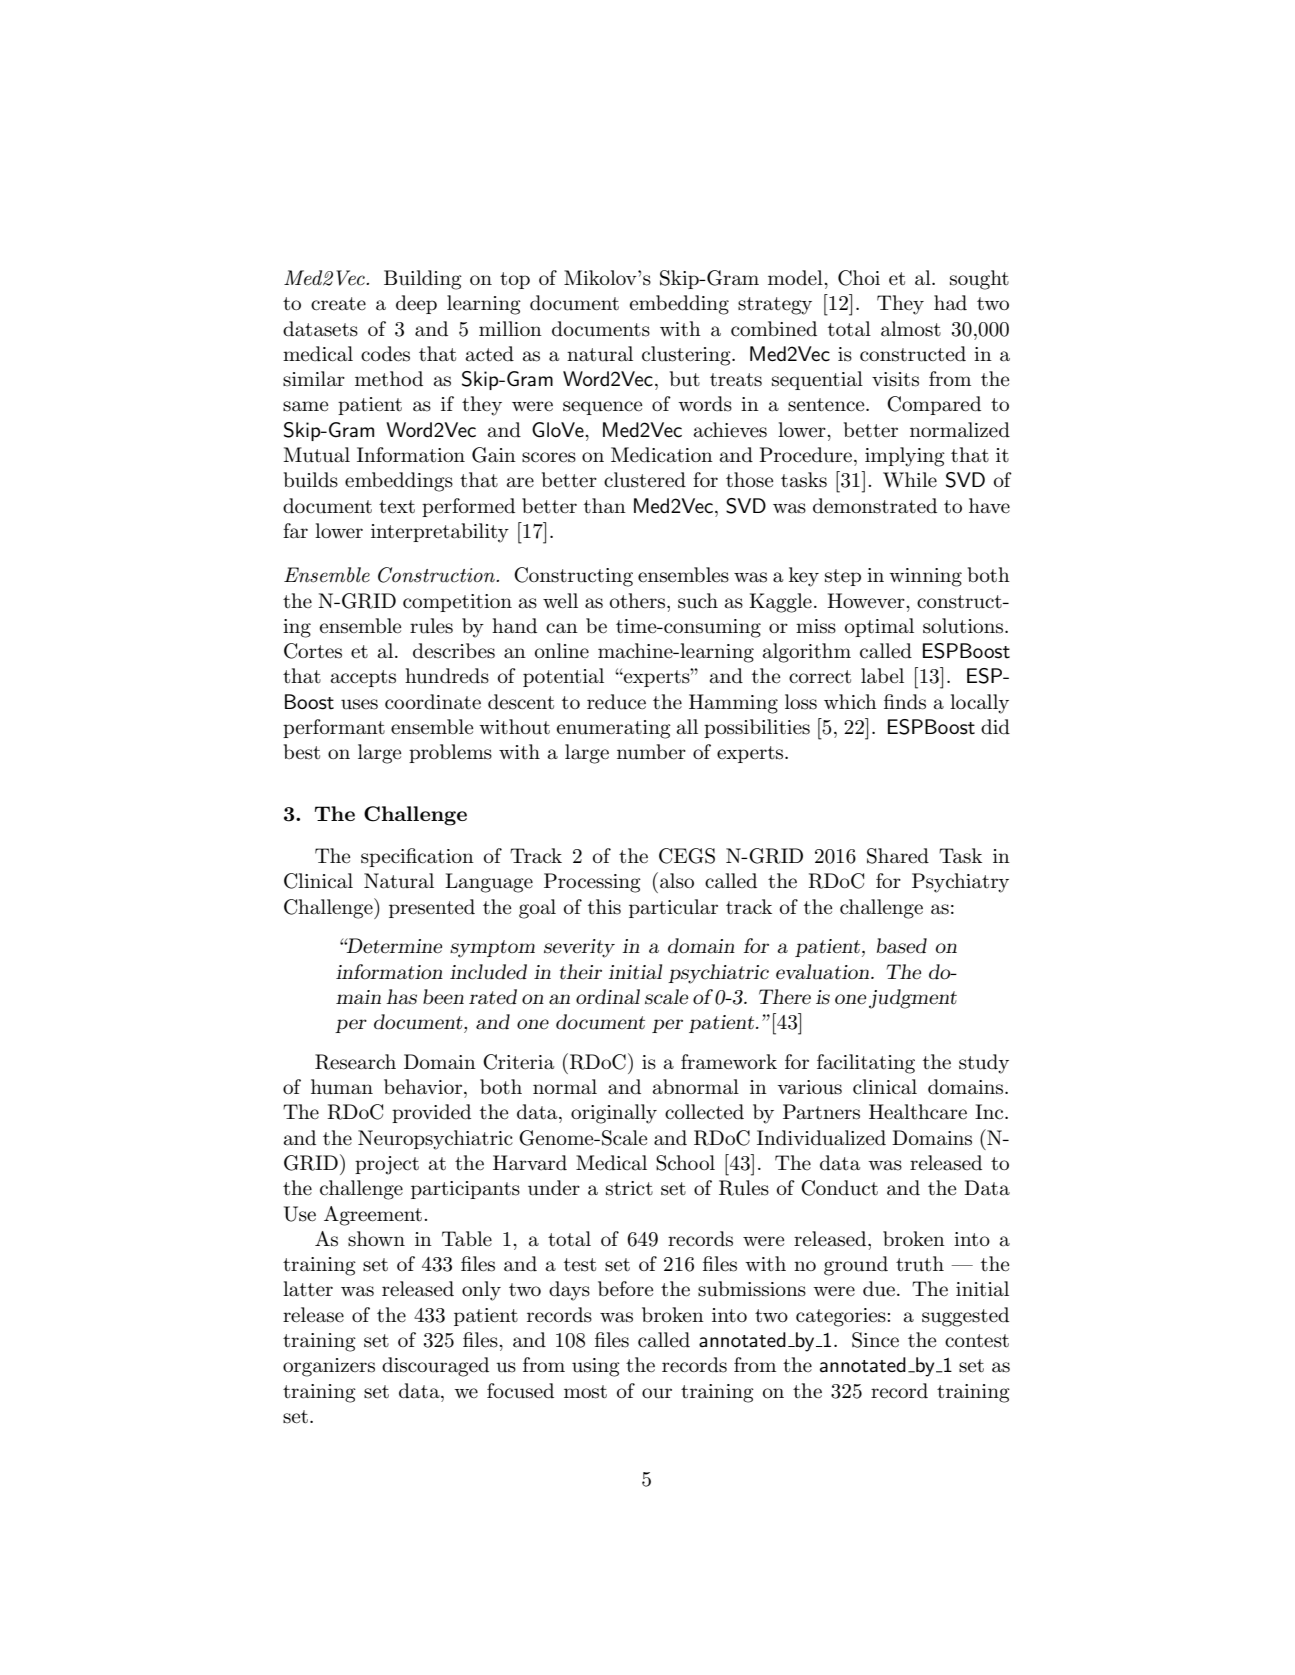  I want to click on deep, so click(416, 304).
